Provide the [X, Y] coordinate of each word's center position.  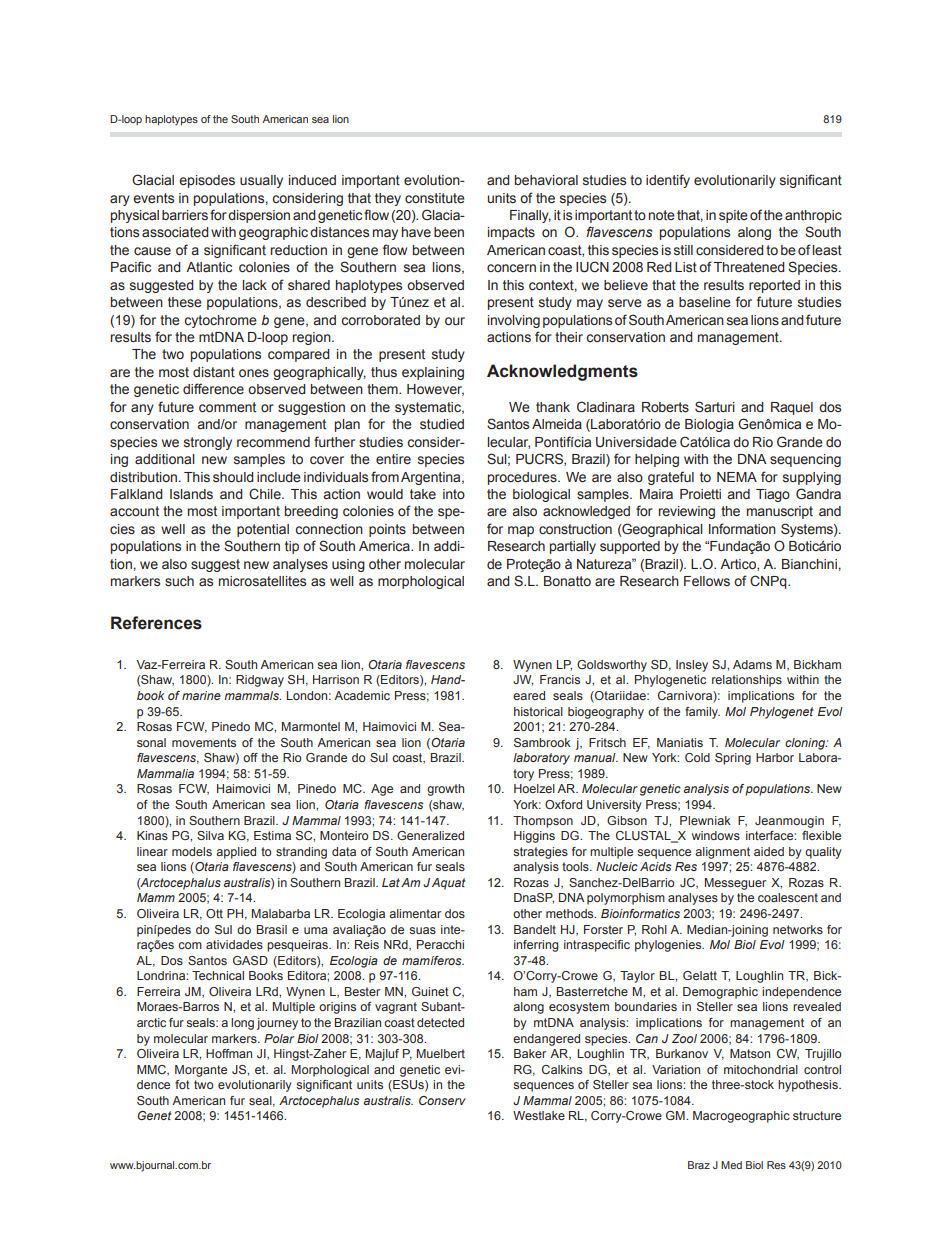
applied [236, 853]
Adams [752, 664]
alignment [722, 853]
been [449, 232]
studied [442, 424]
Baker [530, 1053]
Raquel [792, 408]
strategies [540, 853]
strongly [208, 443]
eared [529, 695]
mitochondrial [761, 1069]
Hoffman [229, 1053]
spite [733, 216]
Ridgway [260, 681]
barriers [185, 215]
